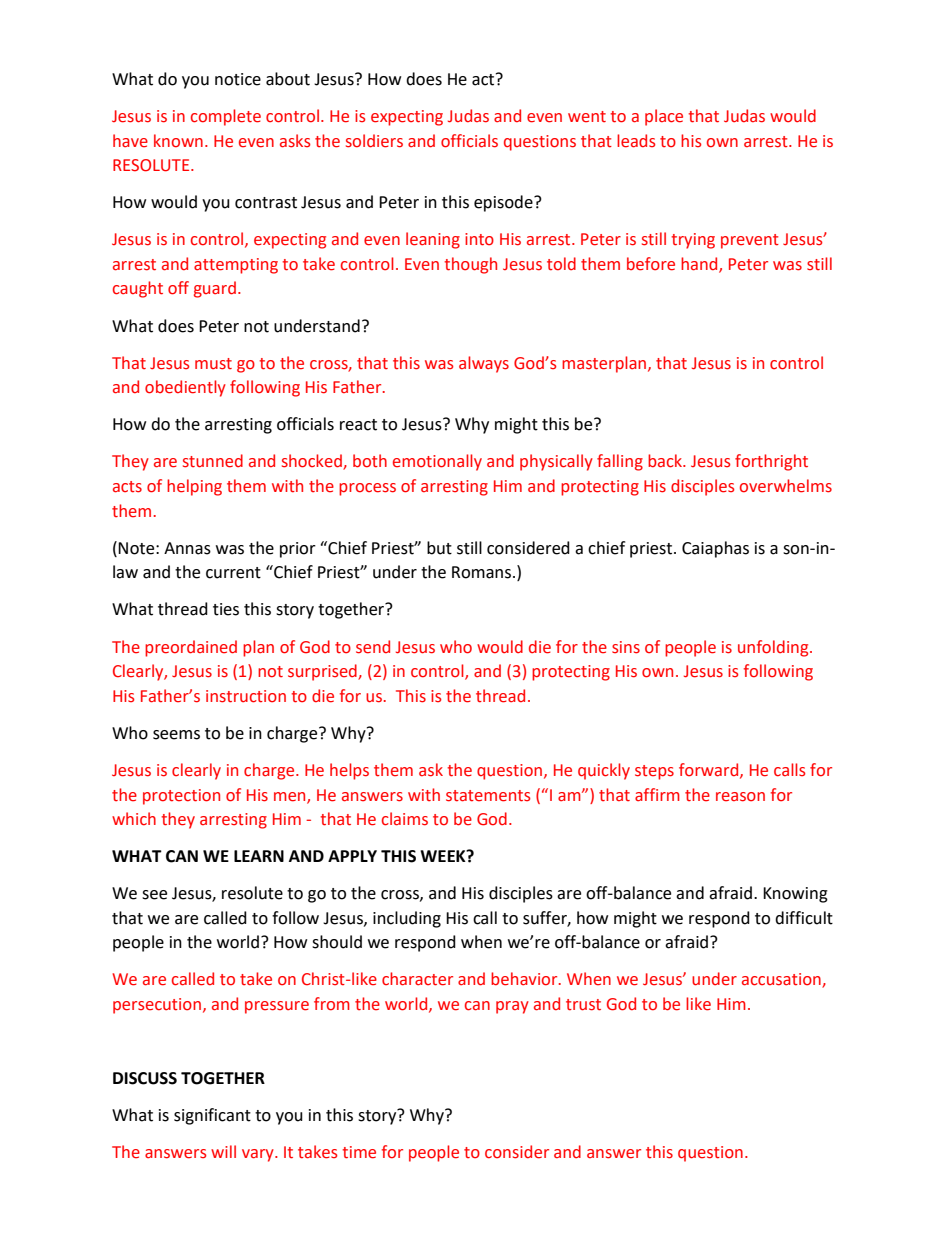 Image resolution: width=952 pixels, height=1233 pixels. What do you see at coordinates (740, 797) in the screenshot?
I see `reason` at bounding box center [740, 797].
